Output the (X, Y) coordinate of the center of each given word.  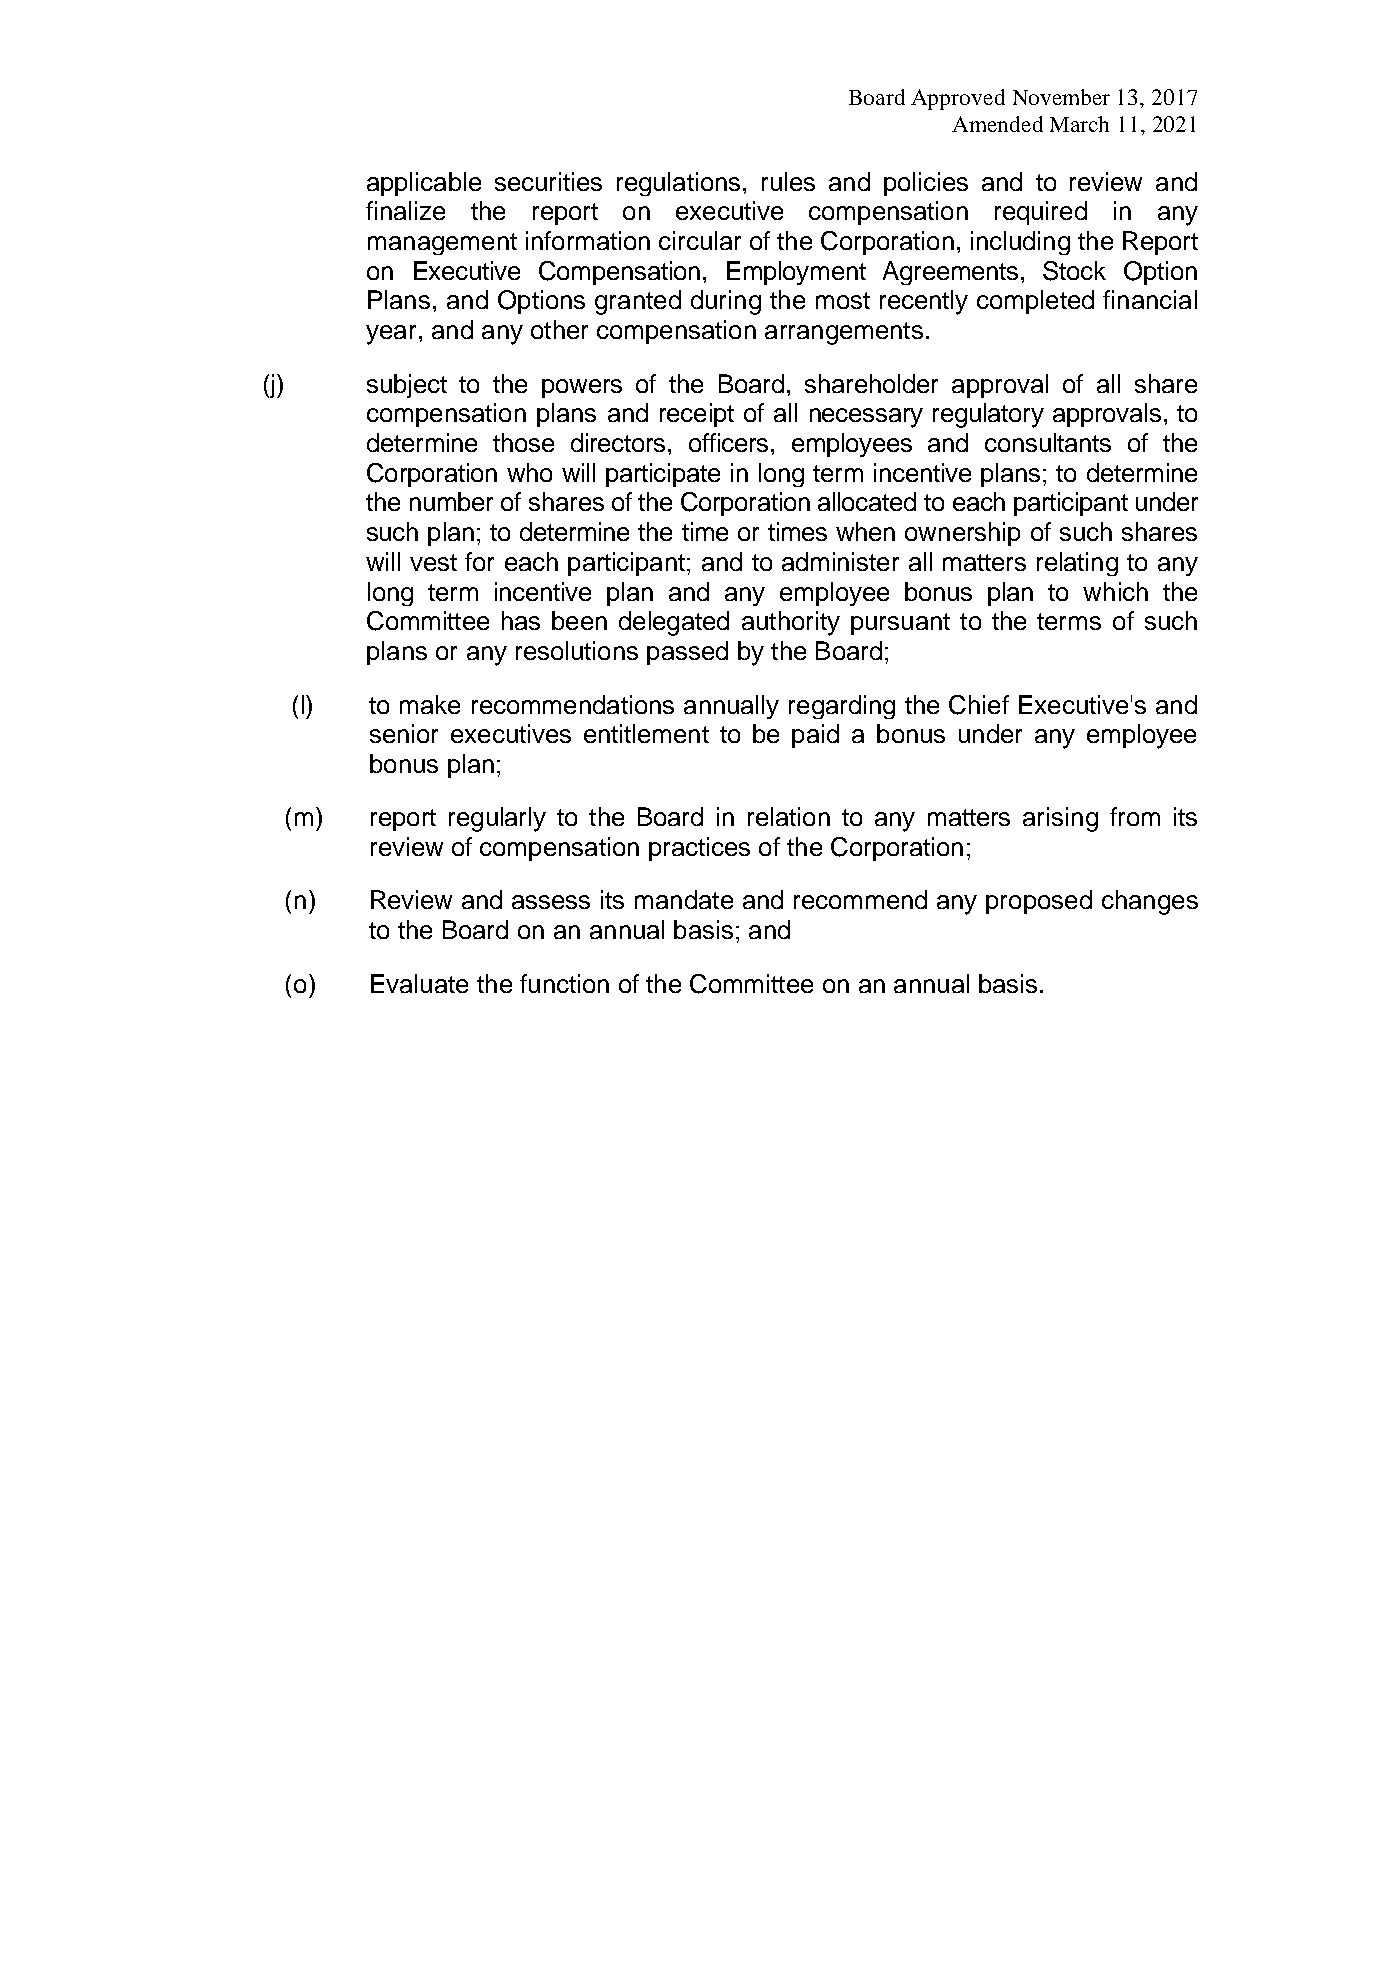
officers (728, 442)
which (1115, 591)
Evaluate (419, 983)
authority (791, 623)
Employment (796, 273)
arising (1060, 819)
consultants (1048, 442)
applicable (424, 184)
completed (1035, 302)
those (523, 442)
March (1079, 124)
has (521, 620)
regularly (497, 819)
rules (788, 181)
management (442, 244)
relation (789, 816)
